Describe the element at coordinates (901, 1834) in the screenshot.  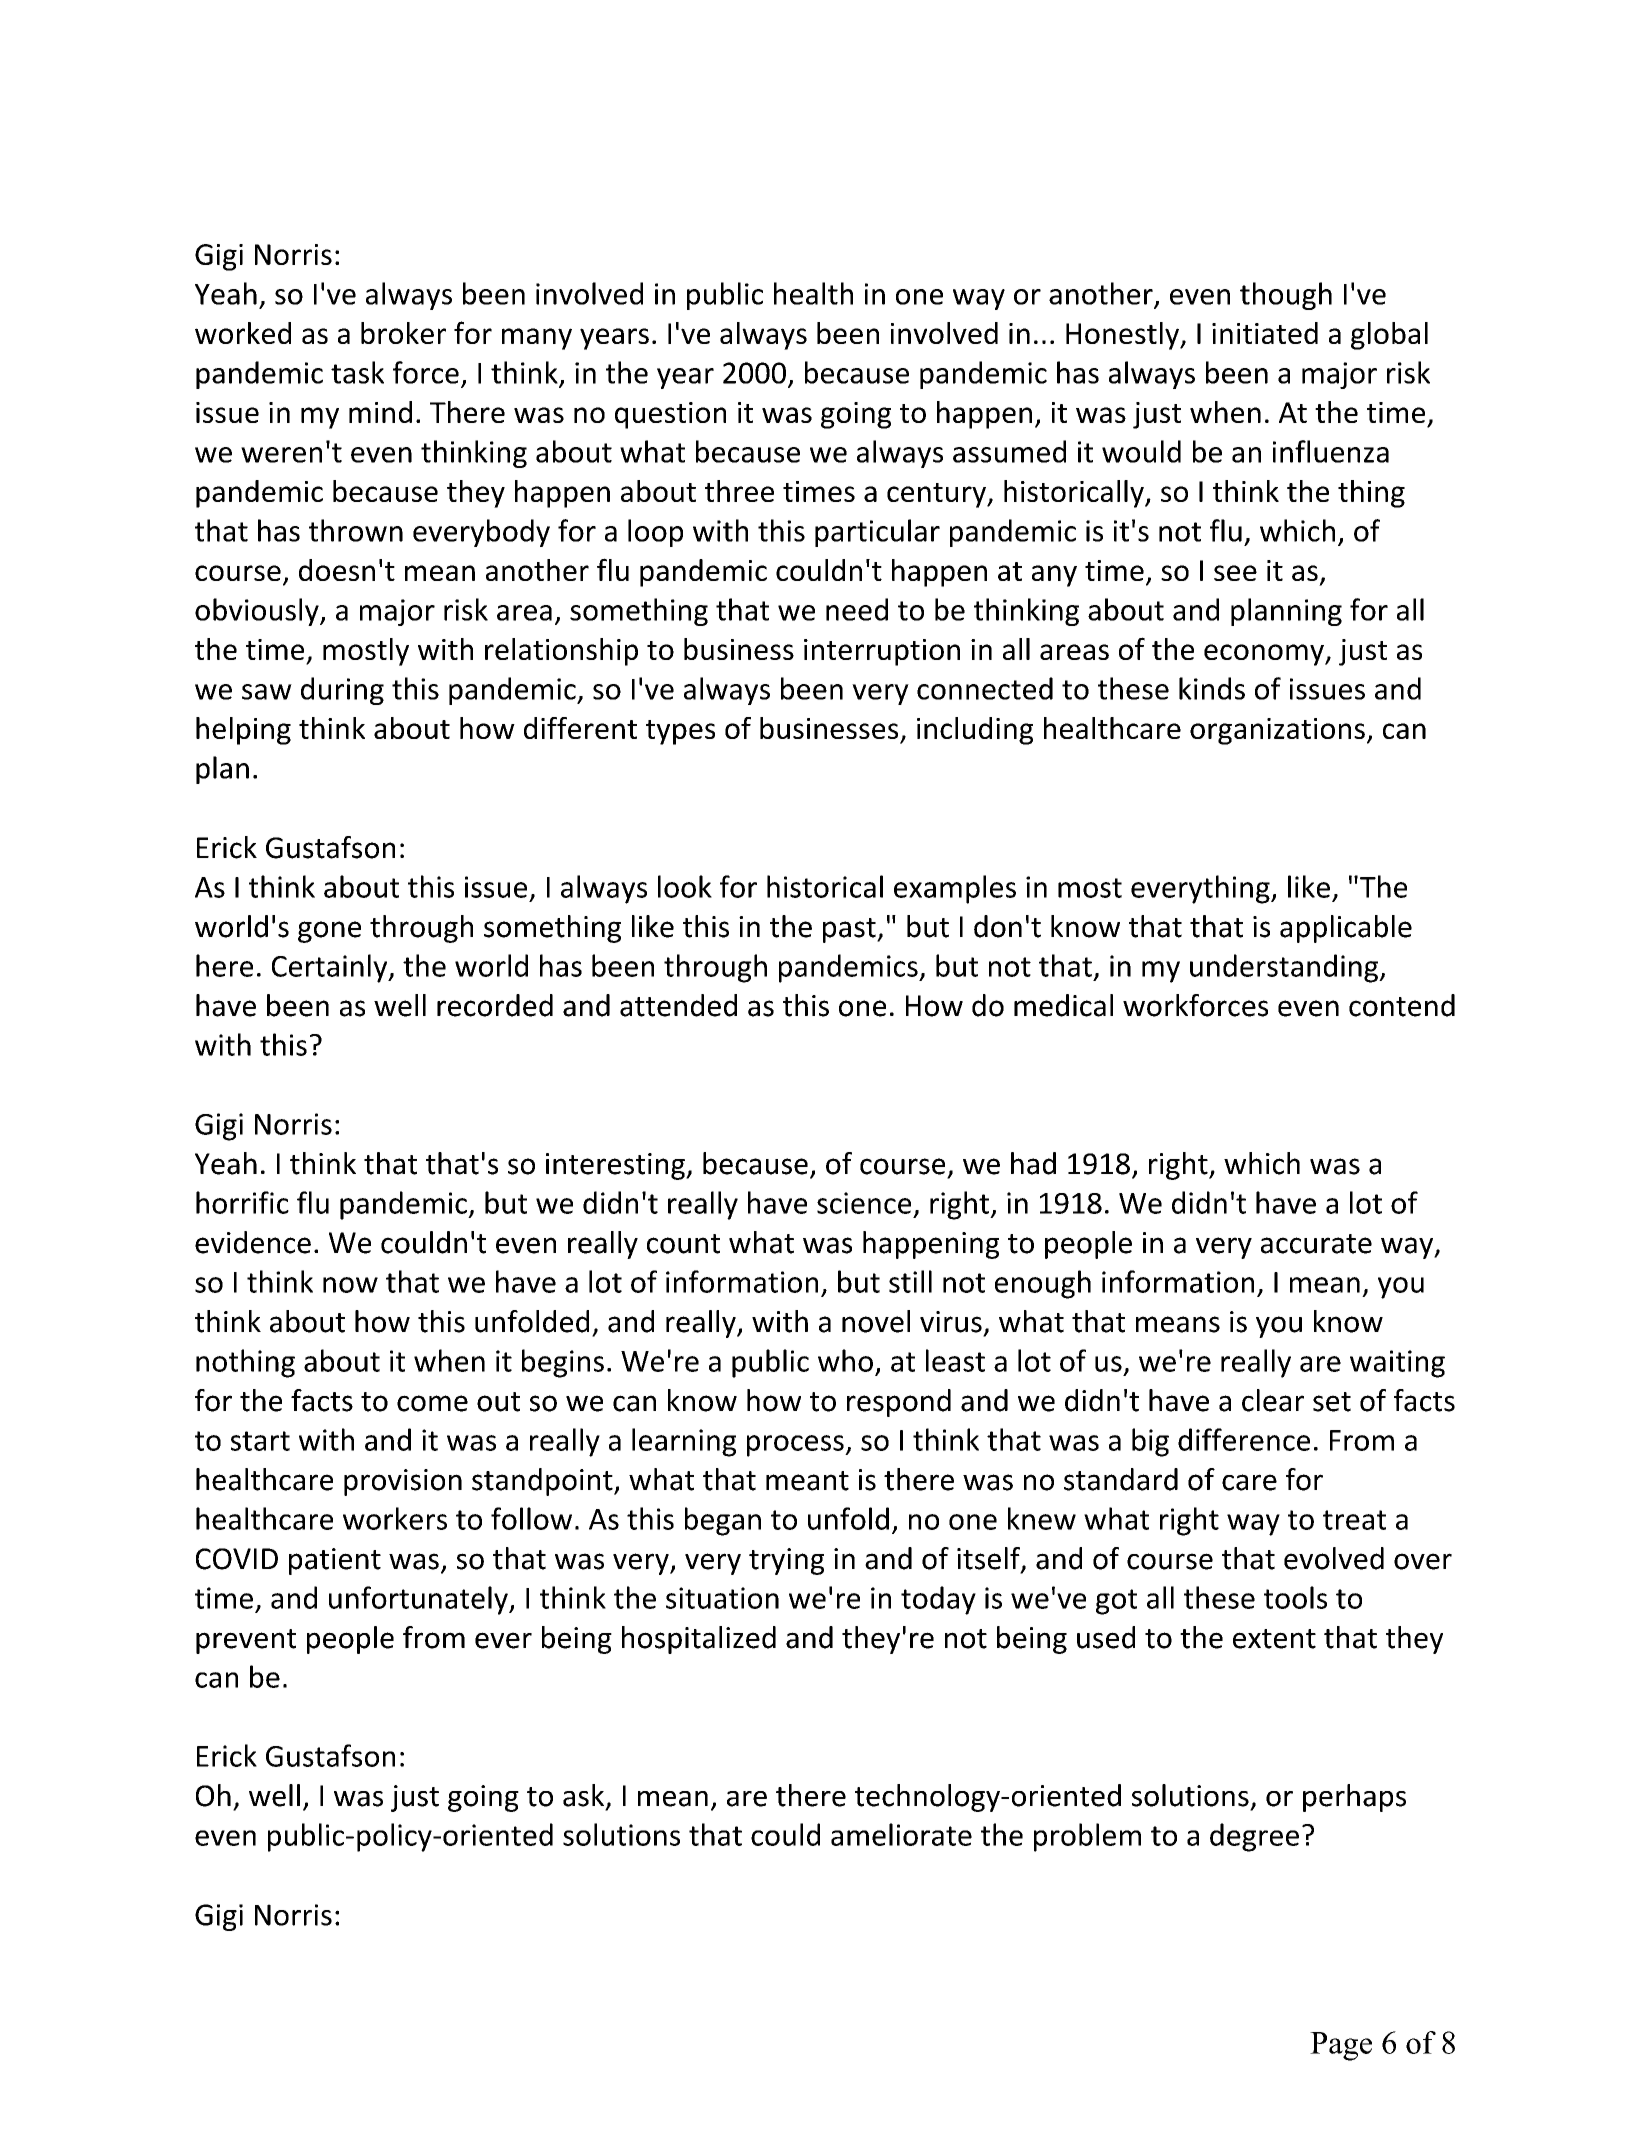
I see `ameliorate` at that location.
